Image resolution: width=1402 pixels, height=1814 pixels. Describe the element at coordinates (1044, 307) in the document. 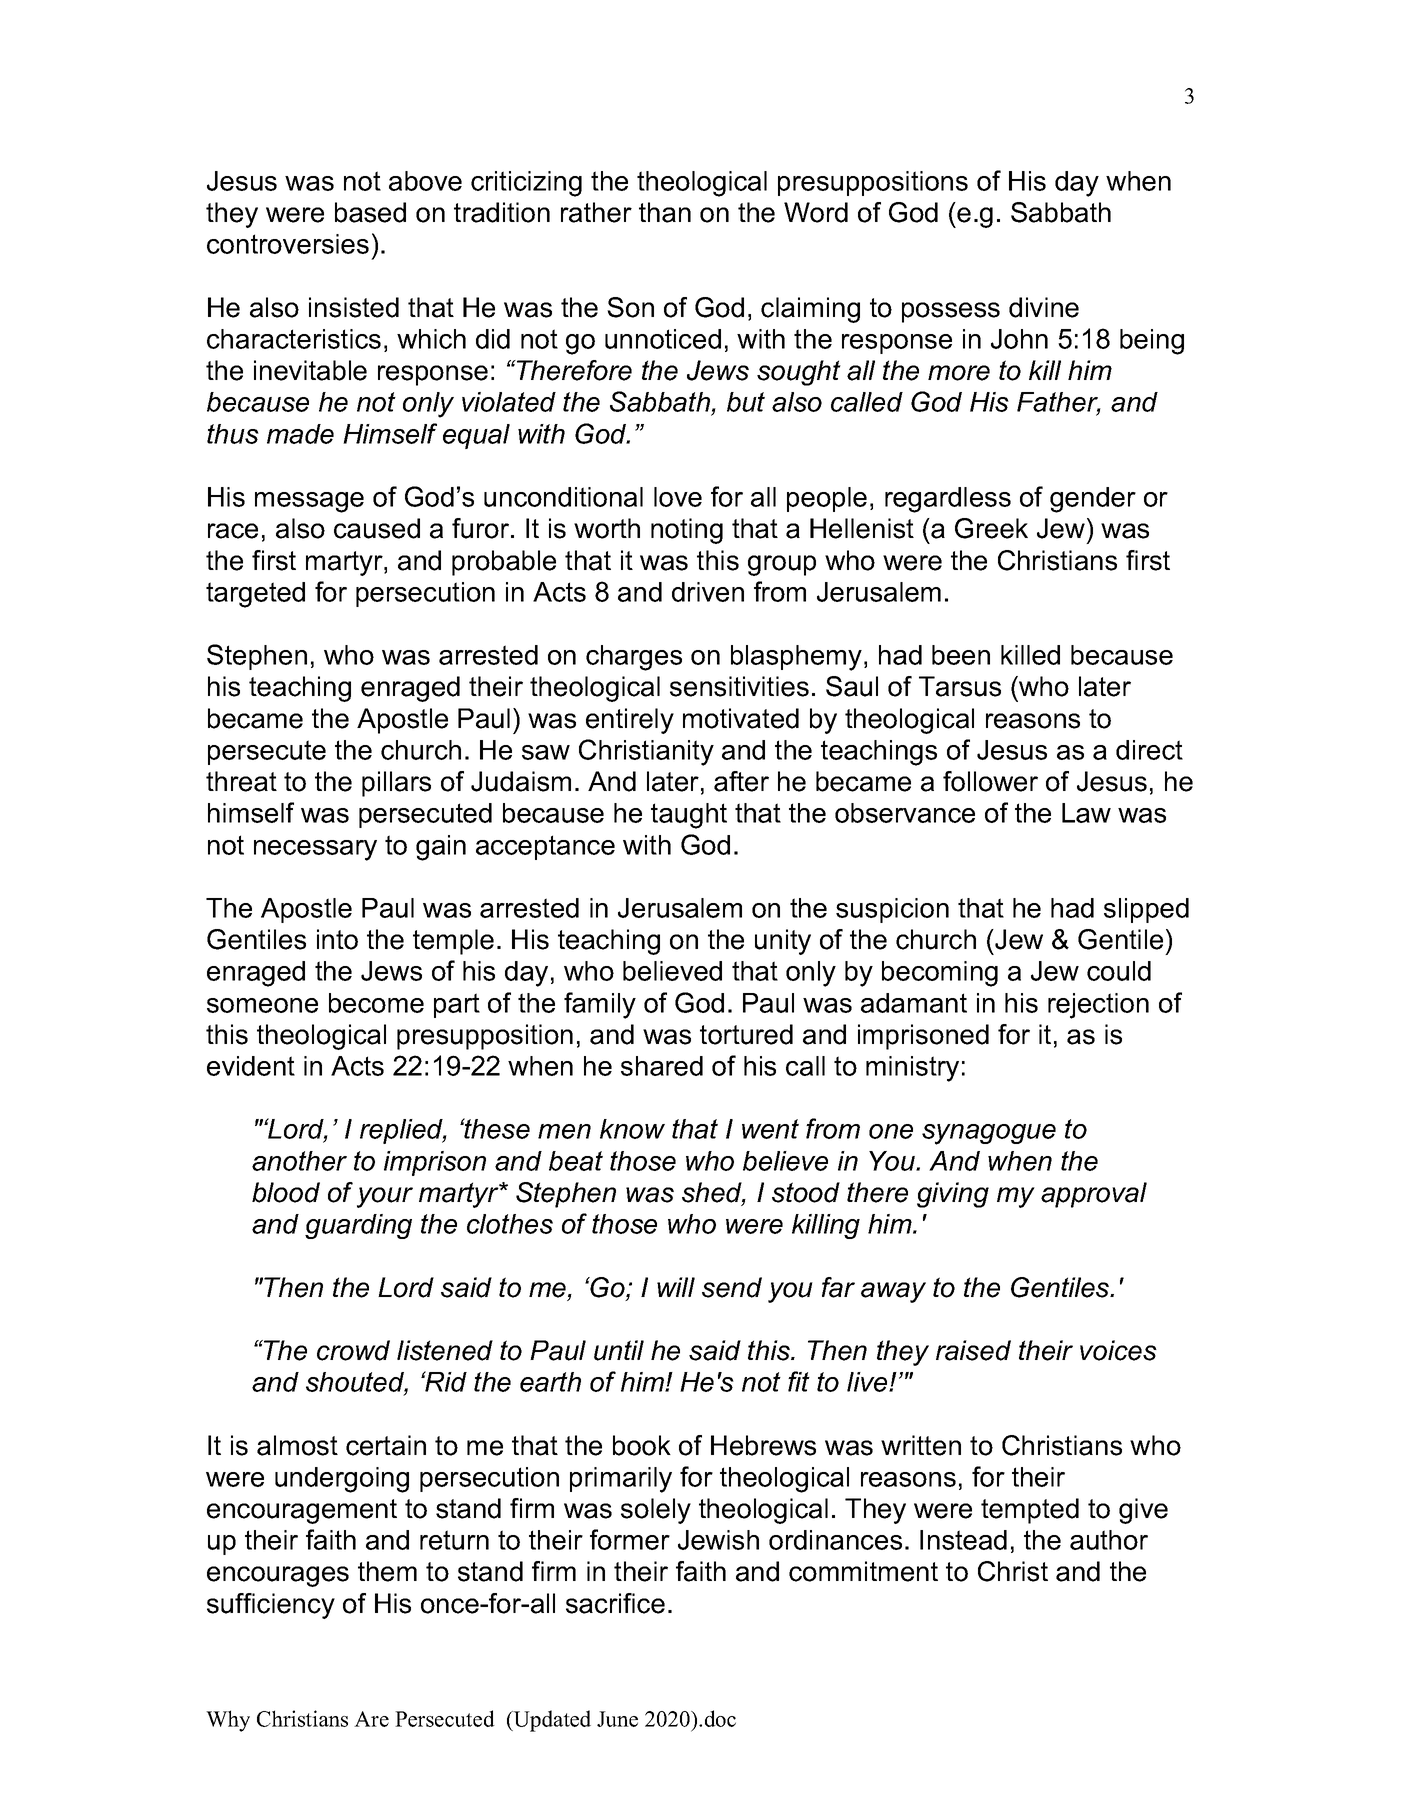

I see `divine` at that location.
